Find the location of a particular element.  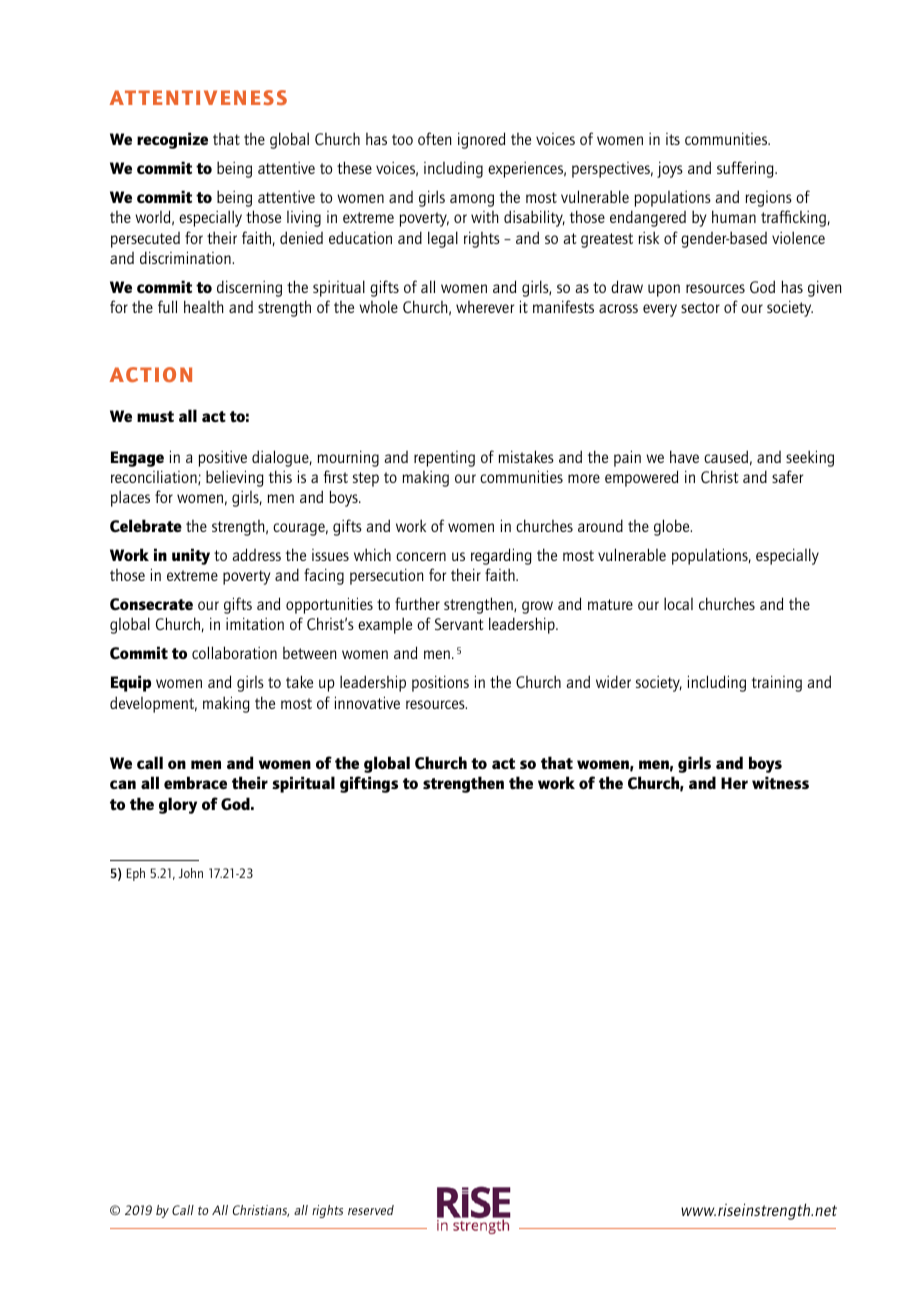

believing is located at coordinates (235, 478).
